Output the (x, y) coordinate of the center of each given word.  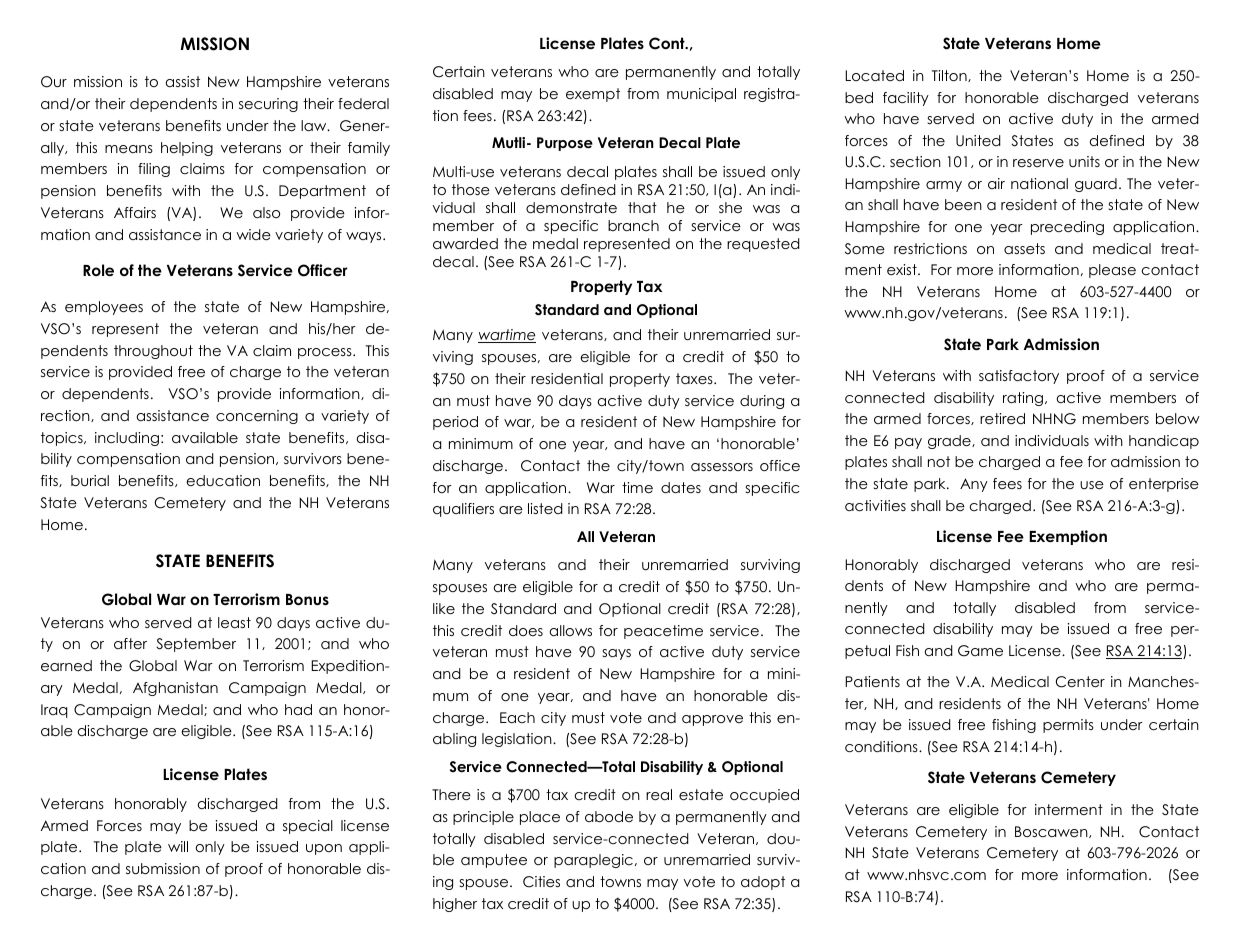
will (178, 846)
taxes (695, 378)
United (978, 141)
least (234, 622)
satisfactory (1019, 377)
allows (570, 630)
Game (980, 651)
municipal (701, 95)
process (326, 353)
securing (268, 105)
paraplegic (593, 861)
